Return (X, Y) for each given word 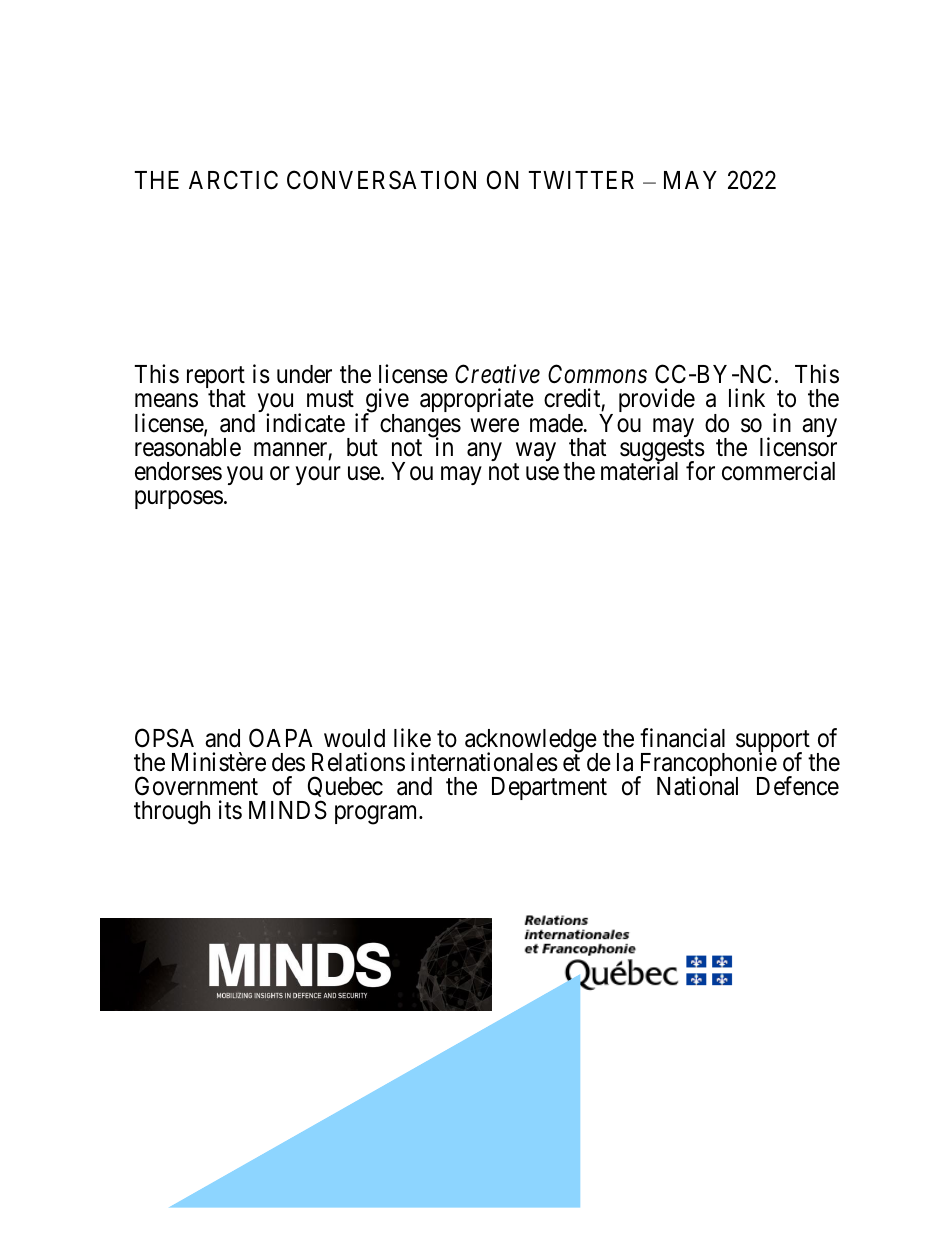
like (412, 738)
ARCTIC (233, 180)
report (216, 379)
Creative (497, 374)
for (700, 471)
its (230, 810)
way (535, 453)
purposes (179, 500)
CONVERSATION (381, 180)
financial (682, 738)
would (354, 738)
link (747, 397)
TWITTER (581, 180)
